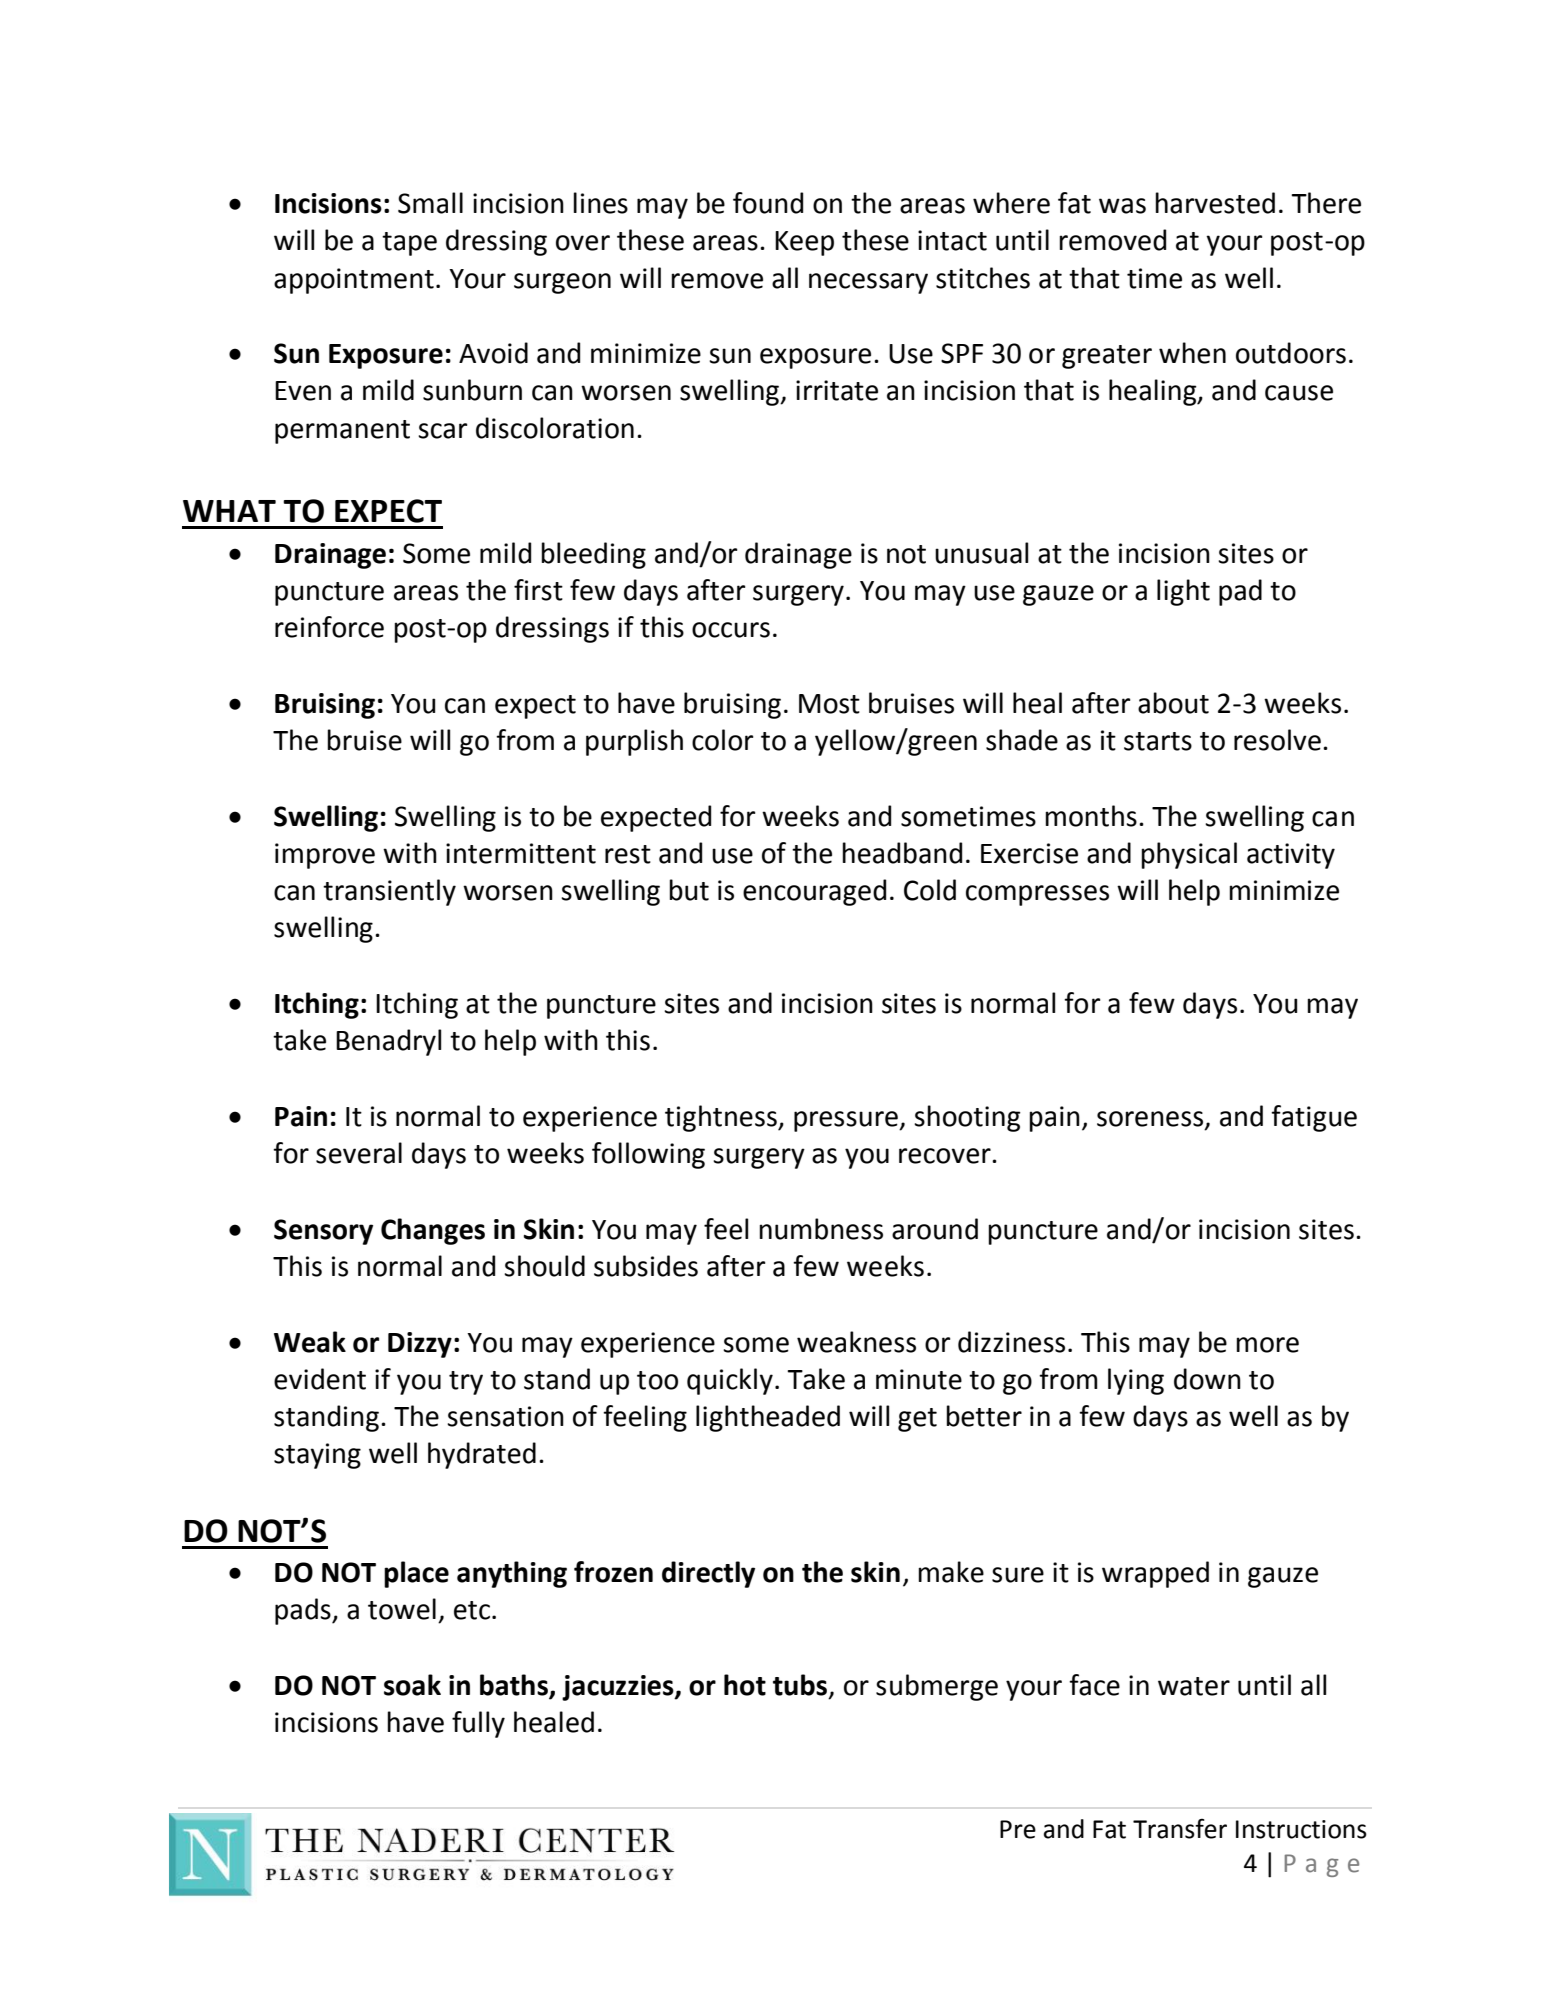 The height and width of the page is (2006, 1550). I want to click on soak, so click(412, 1685).
